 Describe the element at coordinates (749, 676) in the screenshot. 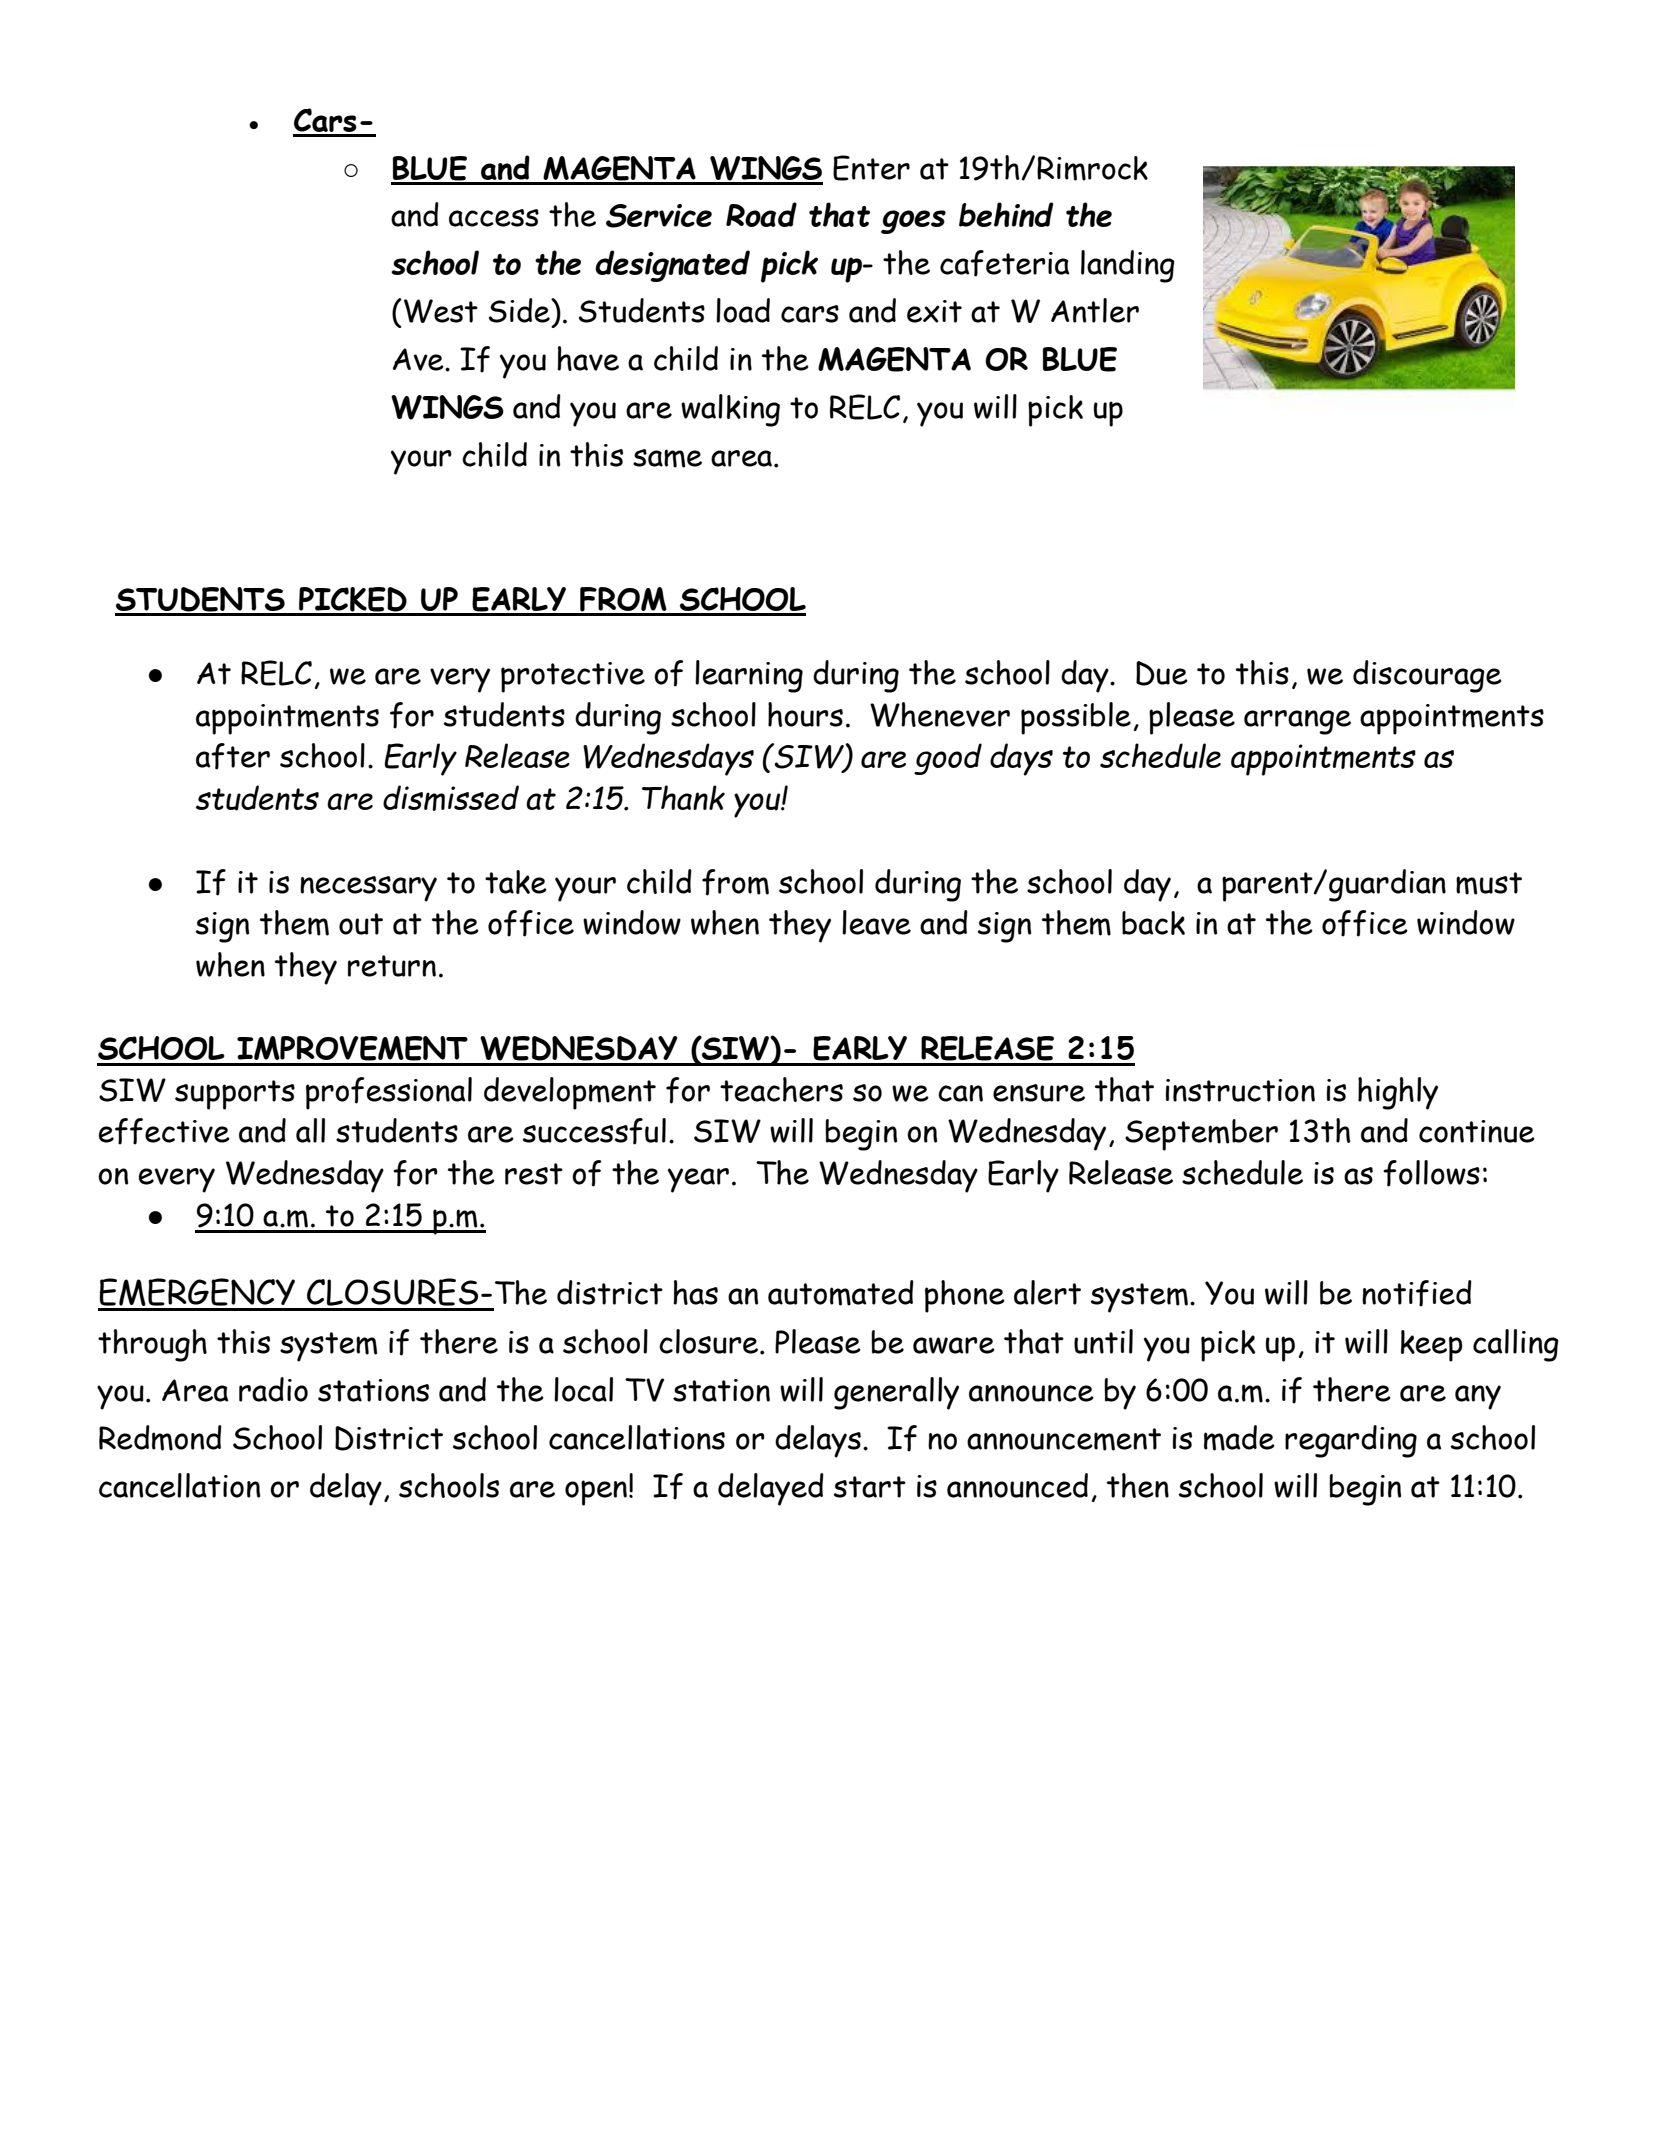

I see `learning` at that location.
